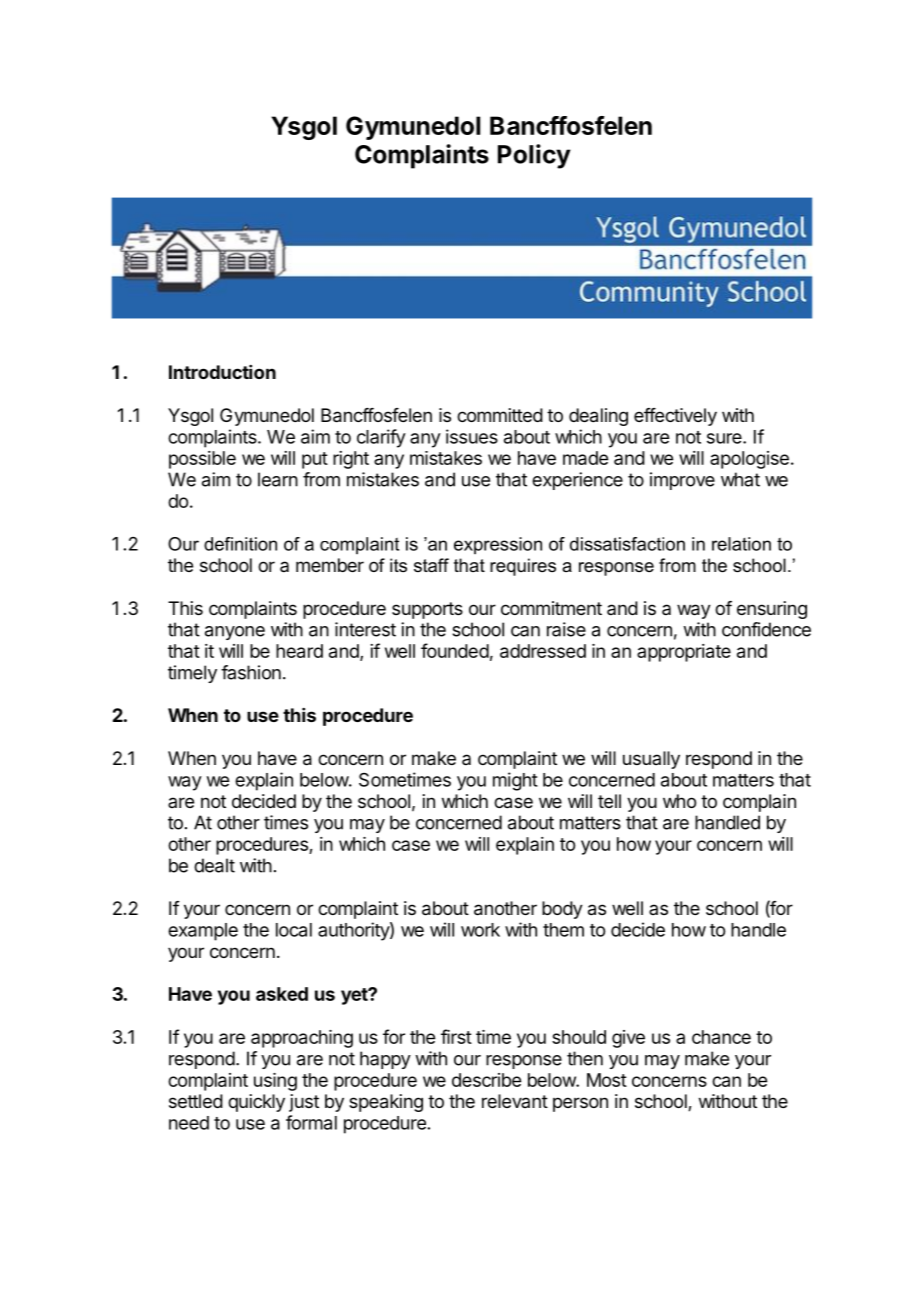 The width and height of the screenshot is (924, 1308). What do you see at coordinates (682, 481) in the screenshot?
I see `improve` at bounding box center [682, 481].
